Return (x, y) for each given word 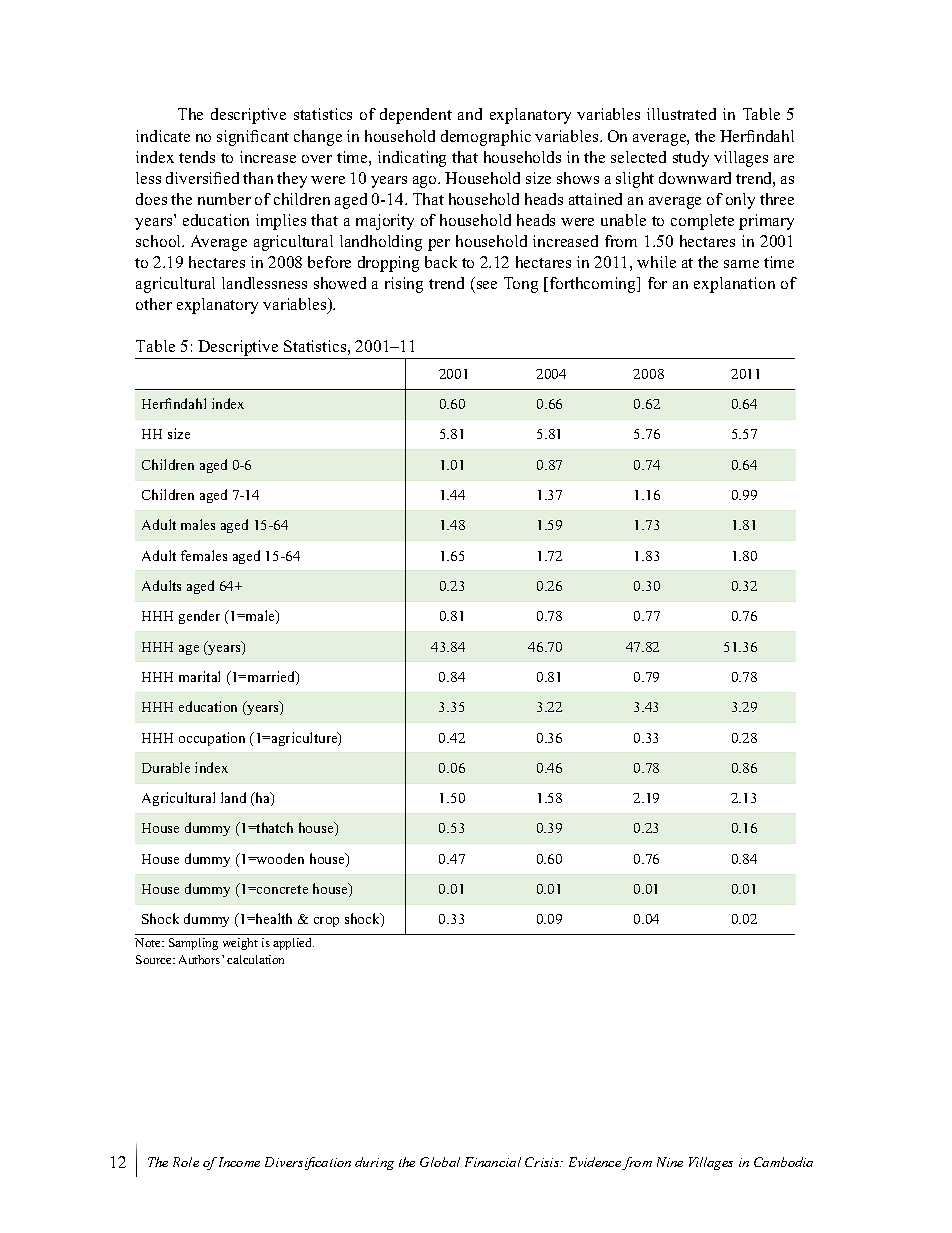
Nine (670, 1162)
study (691, 159)
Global (440, 1162)
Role (186, 1162)
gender (199, 617)
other (154, 304)
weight (240, 944)
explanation (734, 285)
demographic (486, 138)
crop (326, 922)
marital (199, 676)
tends (197, 157)
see (487, 285)
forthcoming (594, 285)
